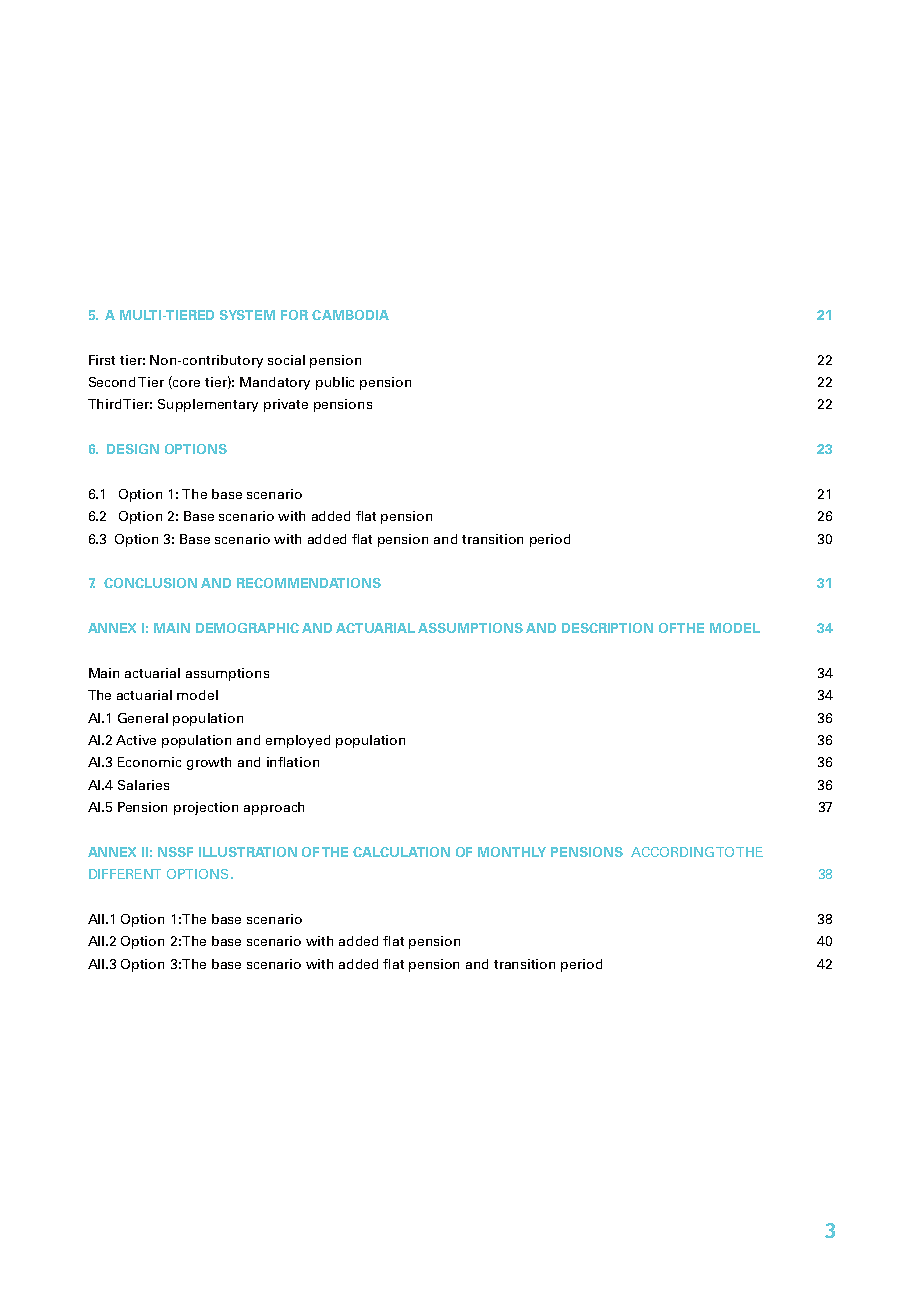  I want to click on public, so click(335, 383).
